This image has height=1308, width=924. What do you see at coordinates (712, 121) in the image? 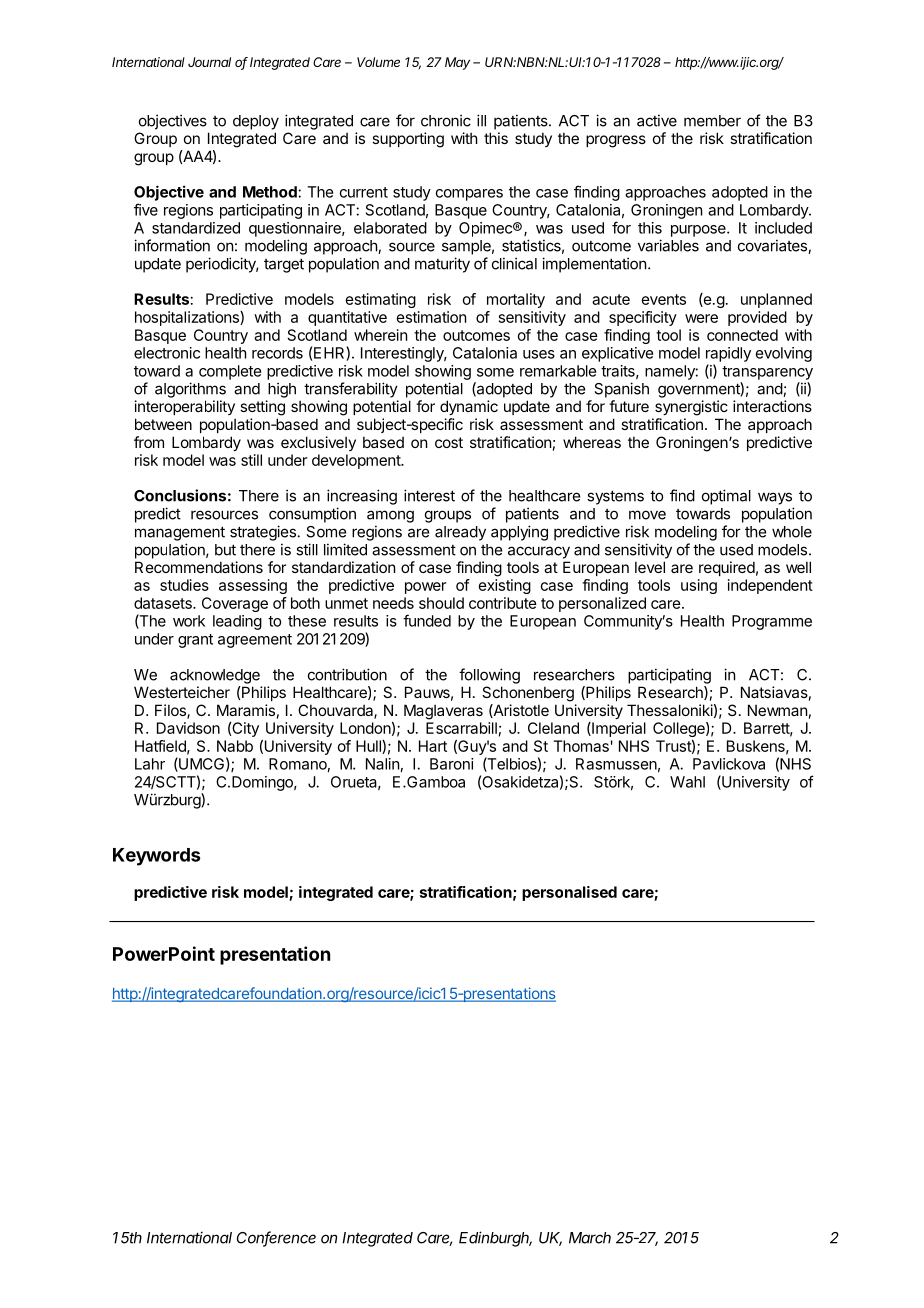
I see `member` at bounding box center [712, 121].
